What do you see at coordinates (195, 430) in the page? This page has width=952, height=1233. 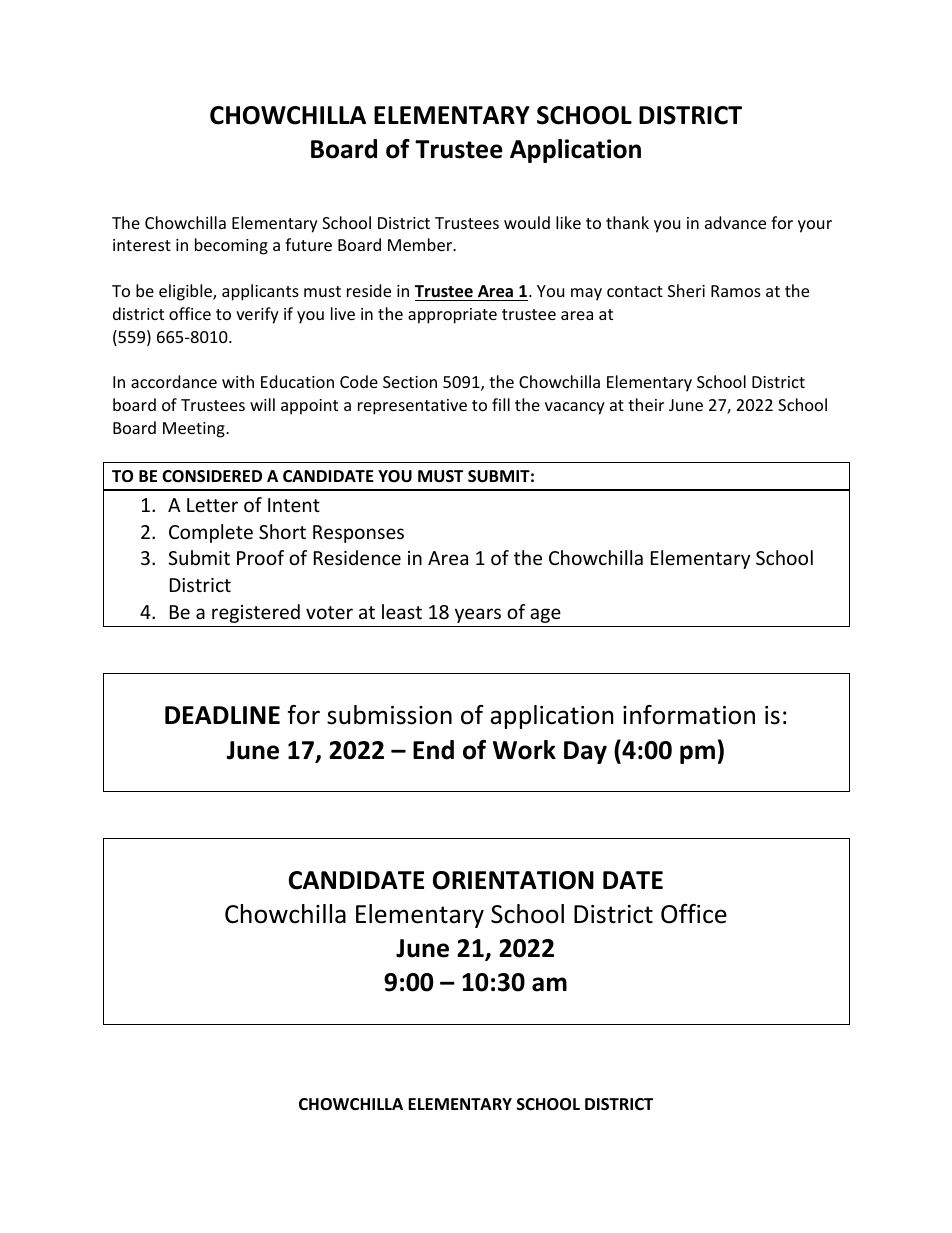 I see `Meeting` at bounding box center [195, 430].
